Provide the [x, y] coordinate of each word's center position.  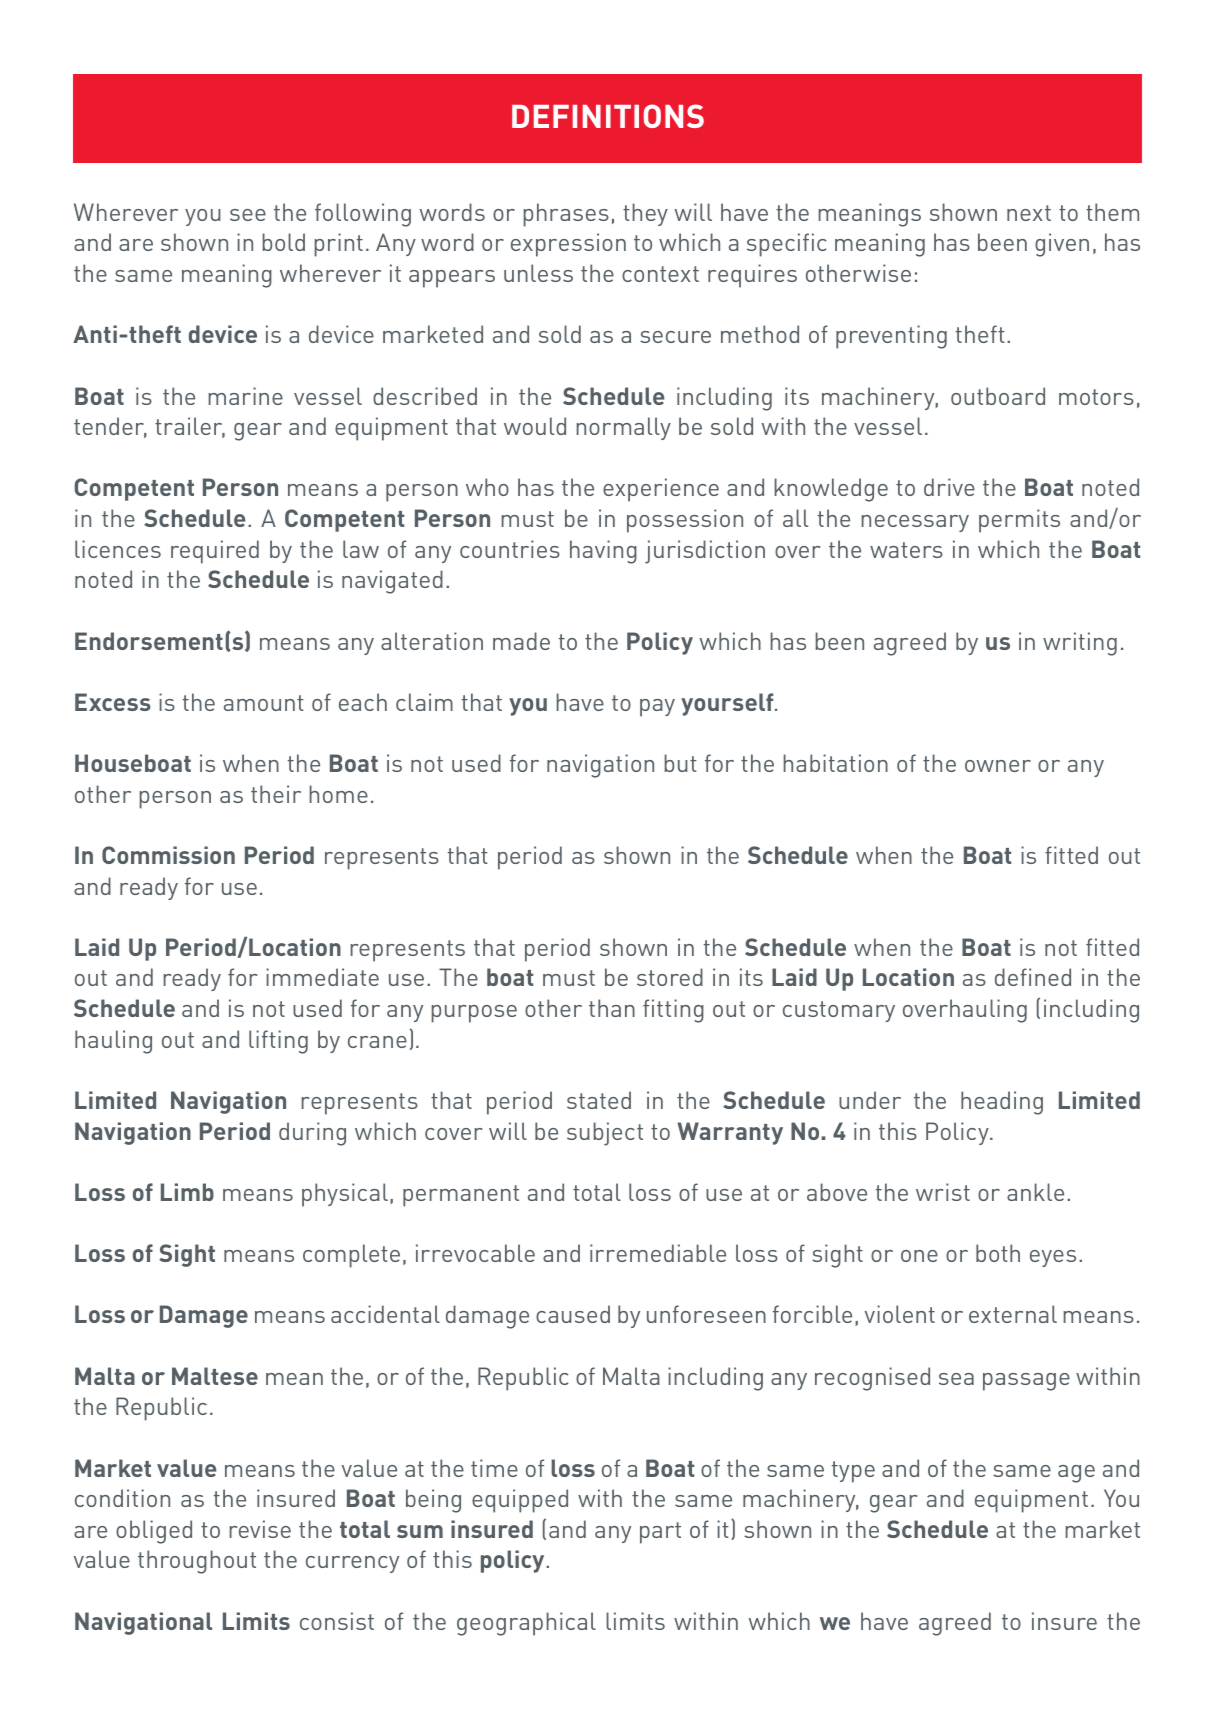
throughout [197, 1562]
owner [998, 766]
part [660, 1533]
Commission [168, 855]
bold [283, 242]
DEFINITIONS [608, 116]
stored [670, 977]
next [1029, 213]
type [853, 1472]
